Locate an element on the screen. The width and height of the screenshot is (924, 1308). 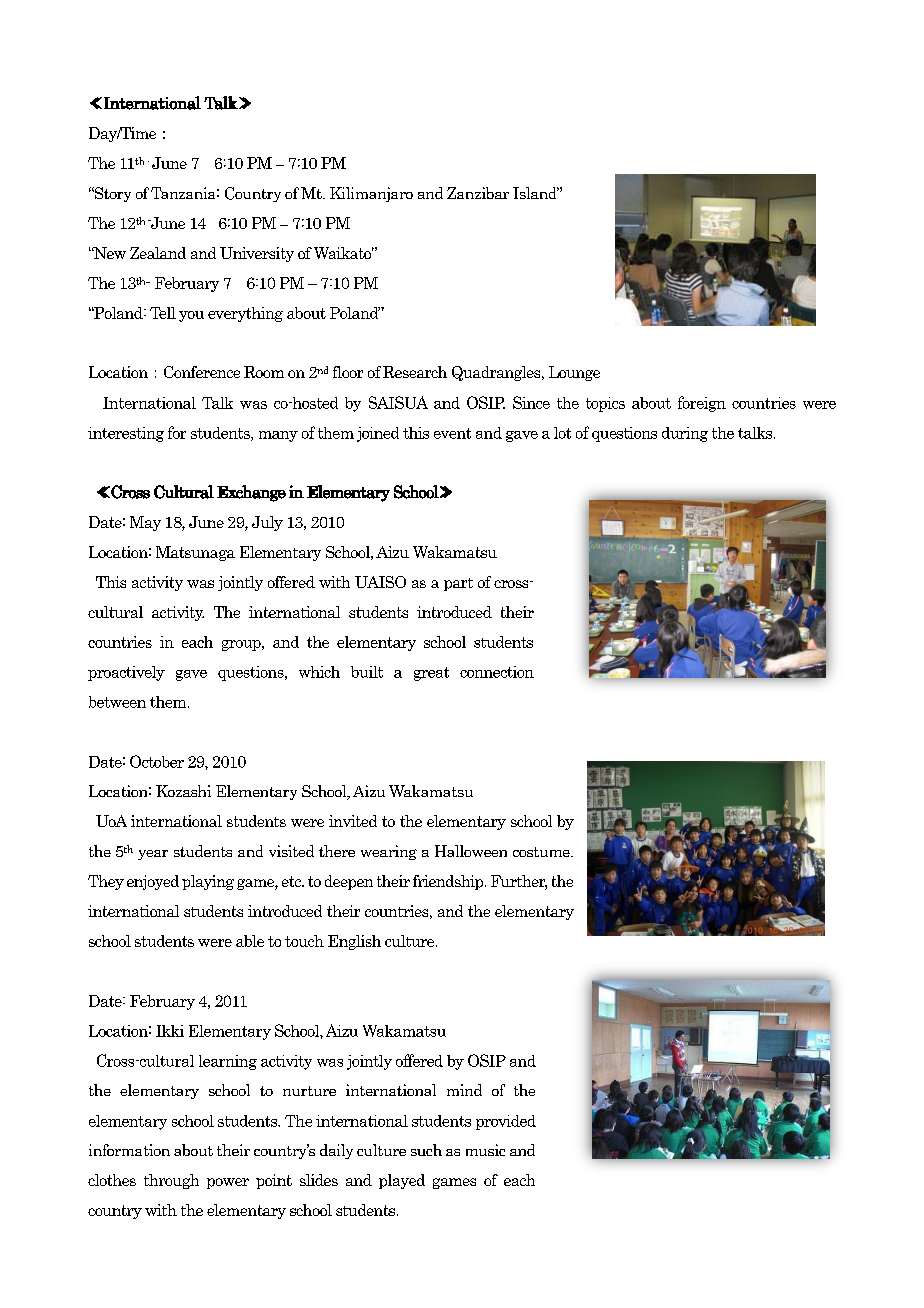
such is located at coordinates (426, 1150).
